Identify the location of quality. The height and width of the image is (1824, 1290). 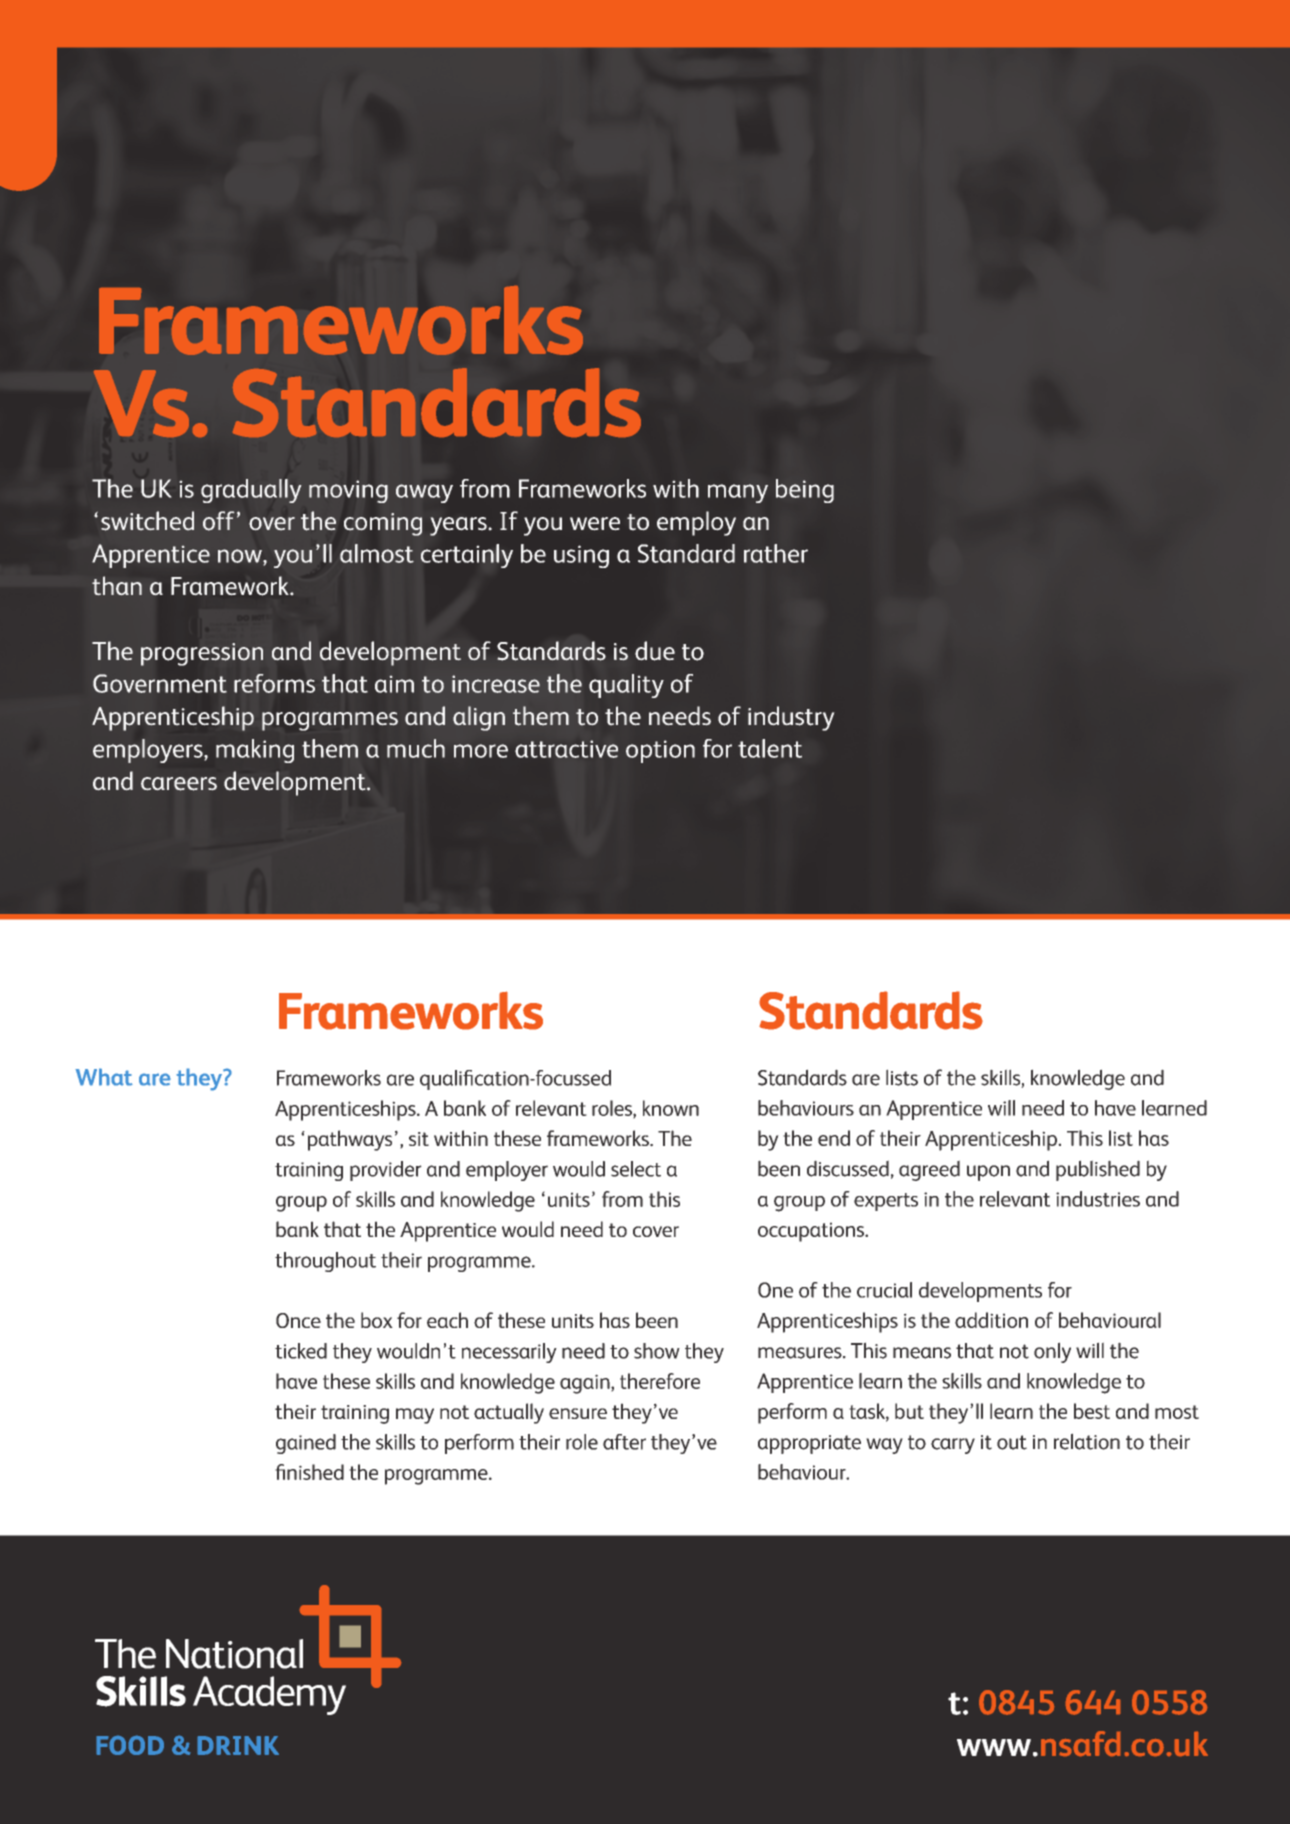
(626, 686).
